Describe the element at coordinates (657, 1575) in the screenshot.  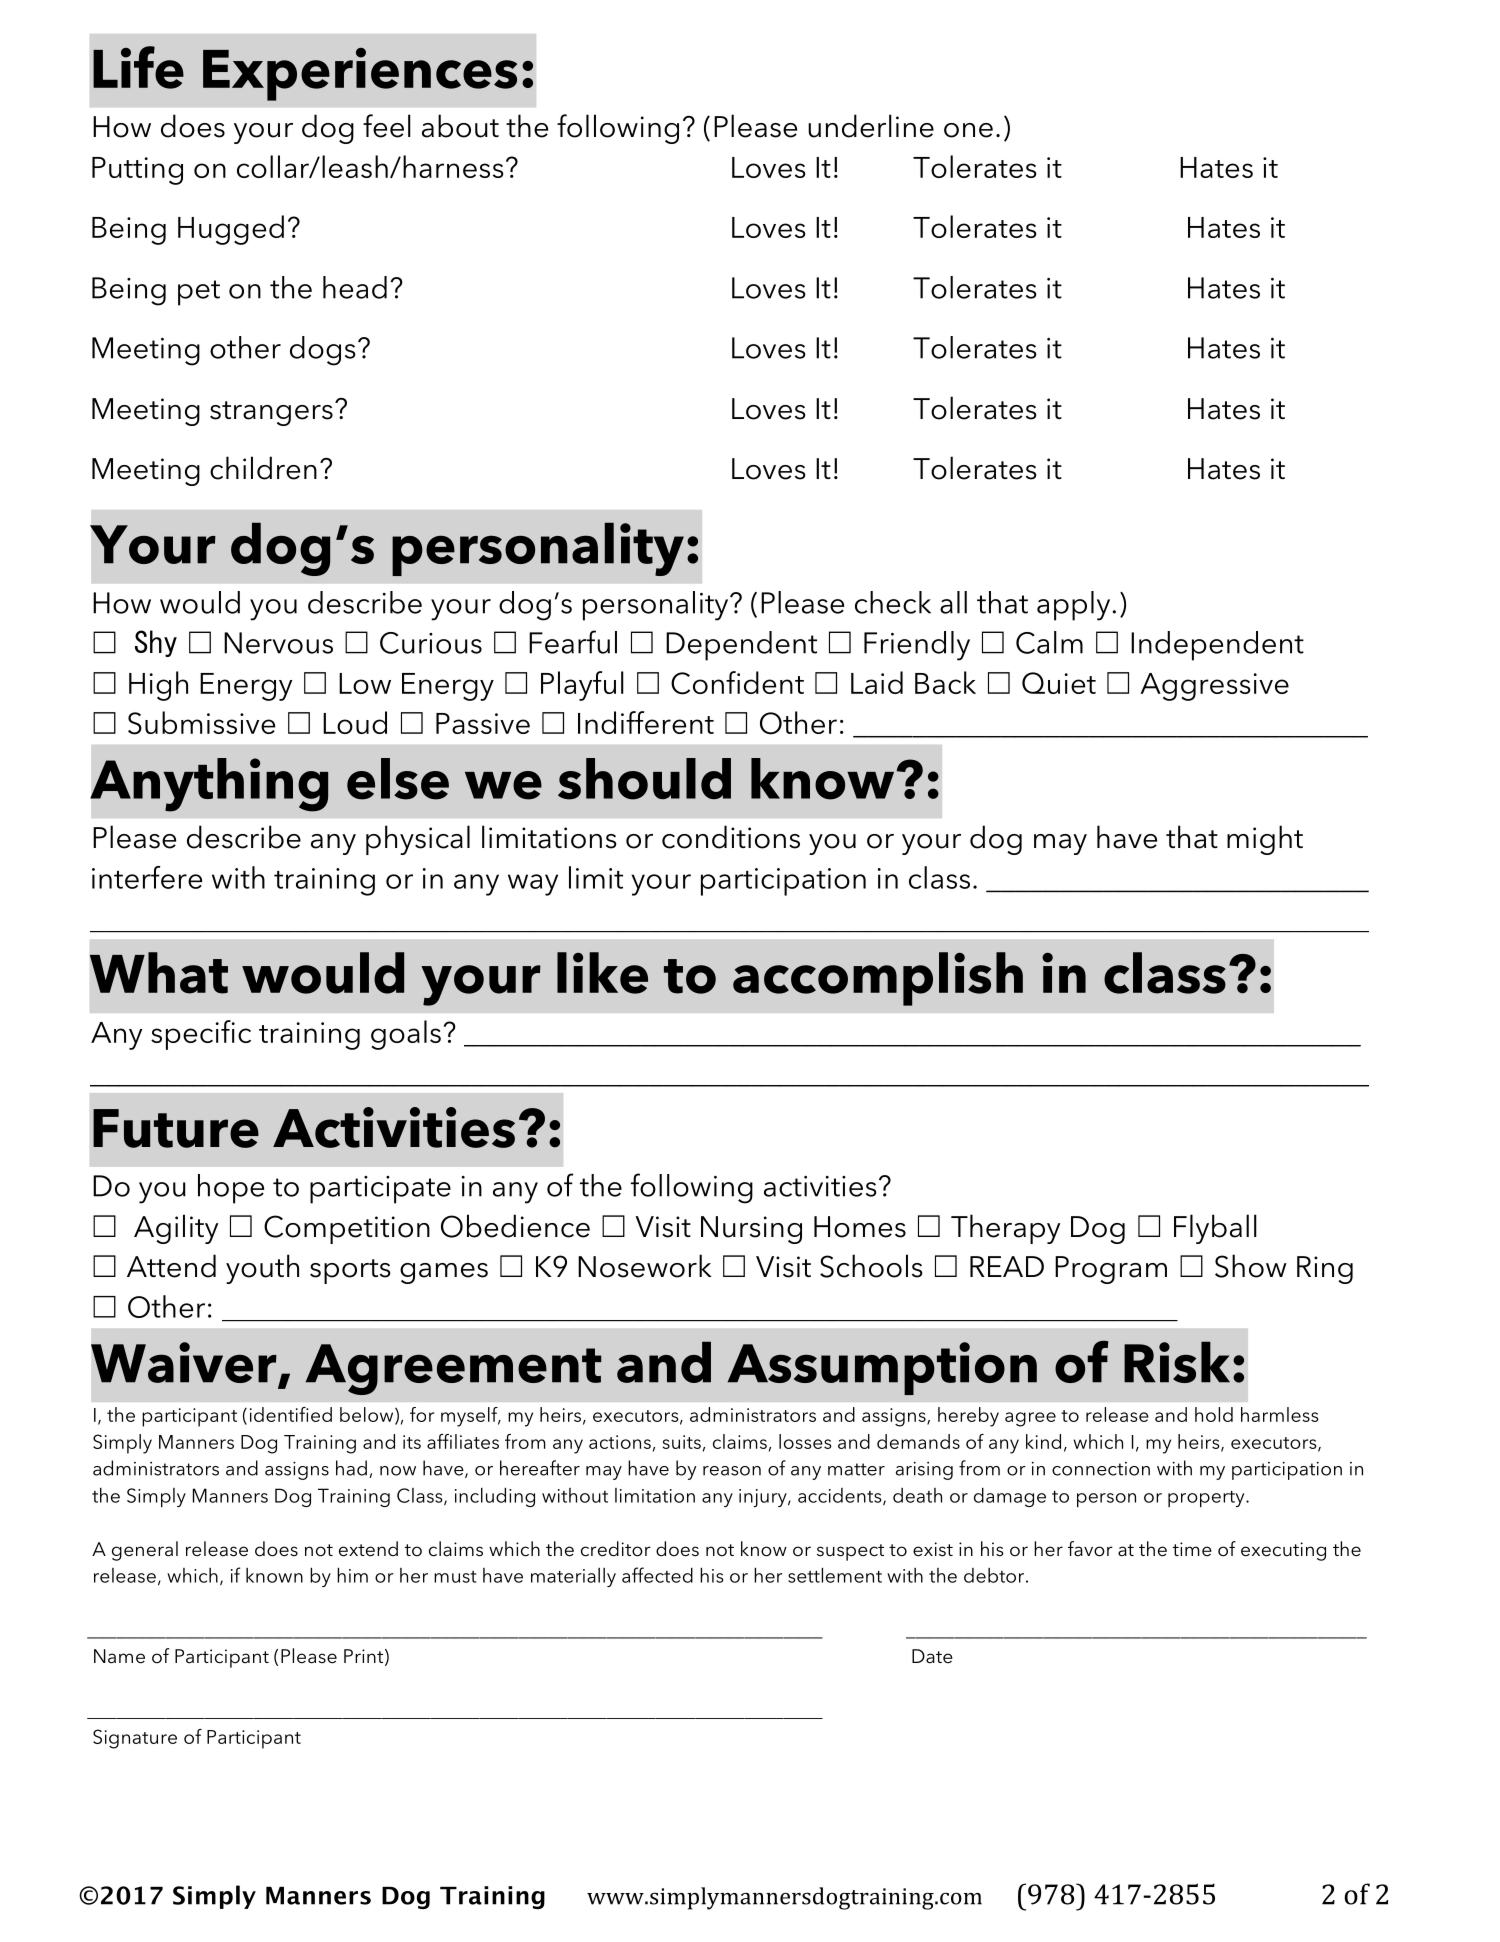
I see `affected` at that location.
